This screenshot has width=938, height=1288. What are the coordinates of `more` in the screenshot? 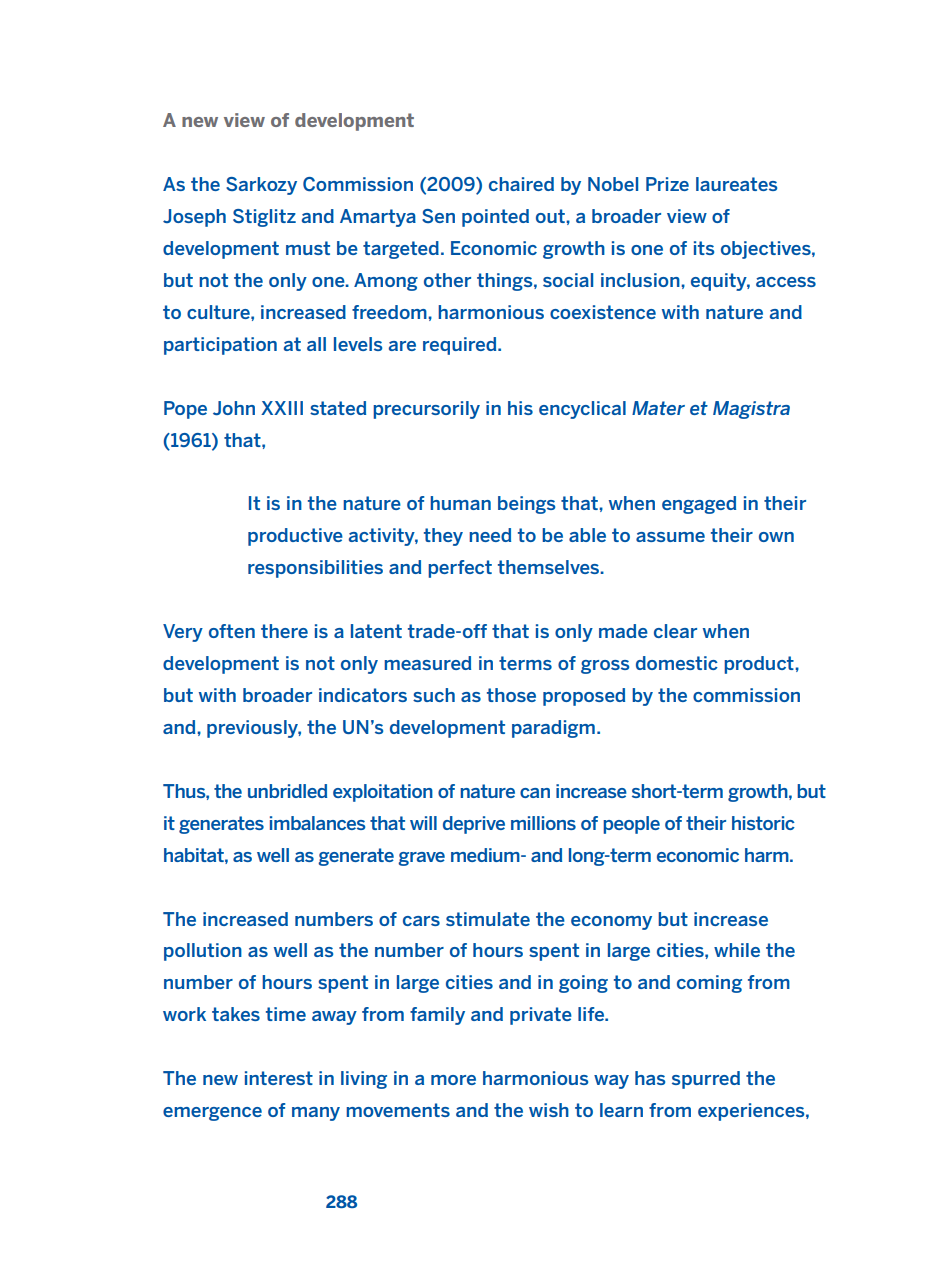 It's located at (453, 1080).
